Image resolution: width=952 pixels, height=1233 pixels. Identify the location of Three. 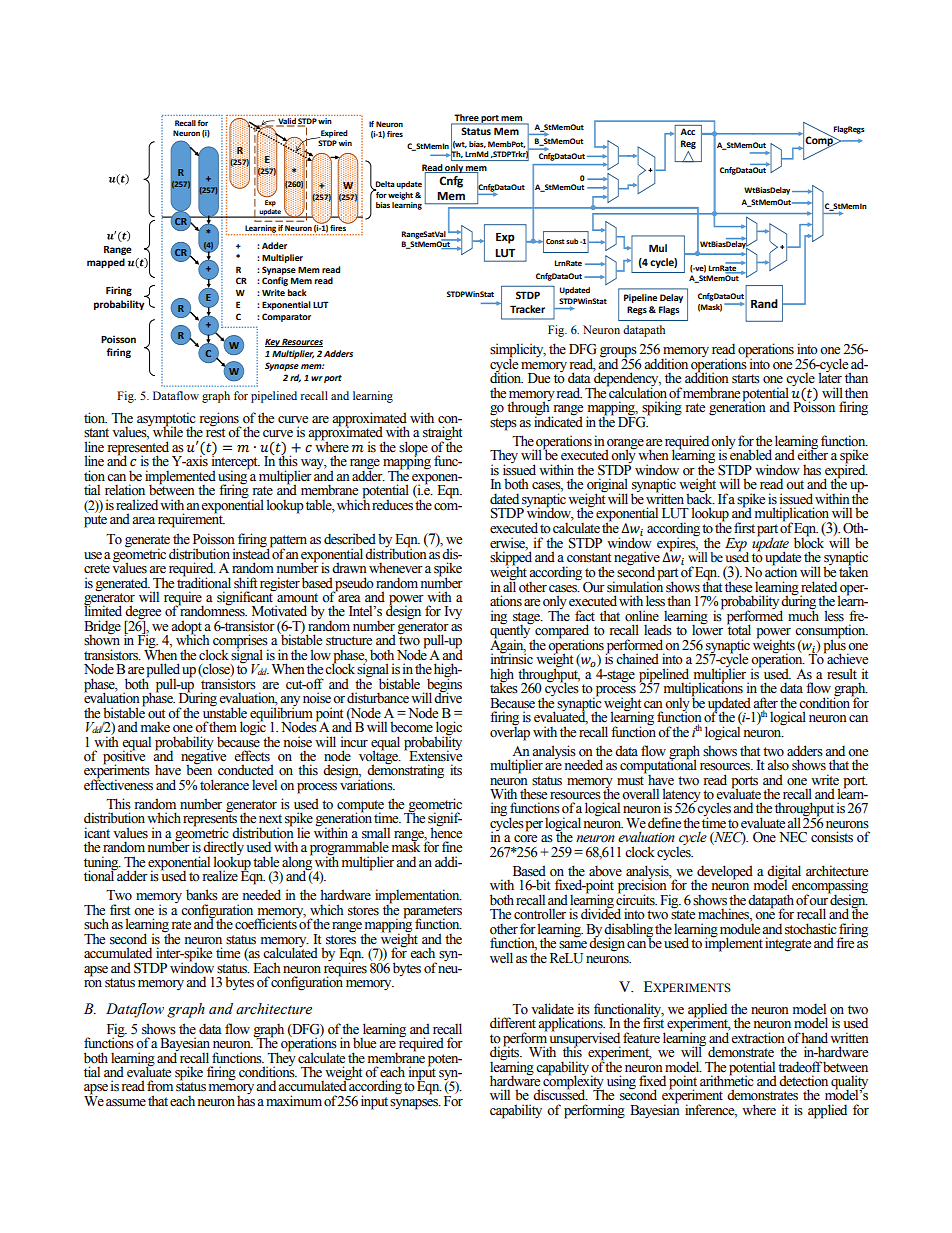
(466, 119).
